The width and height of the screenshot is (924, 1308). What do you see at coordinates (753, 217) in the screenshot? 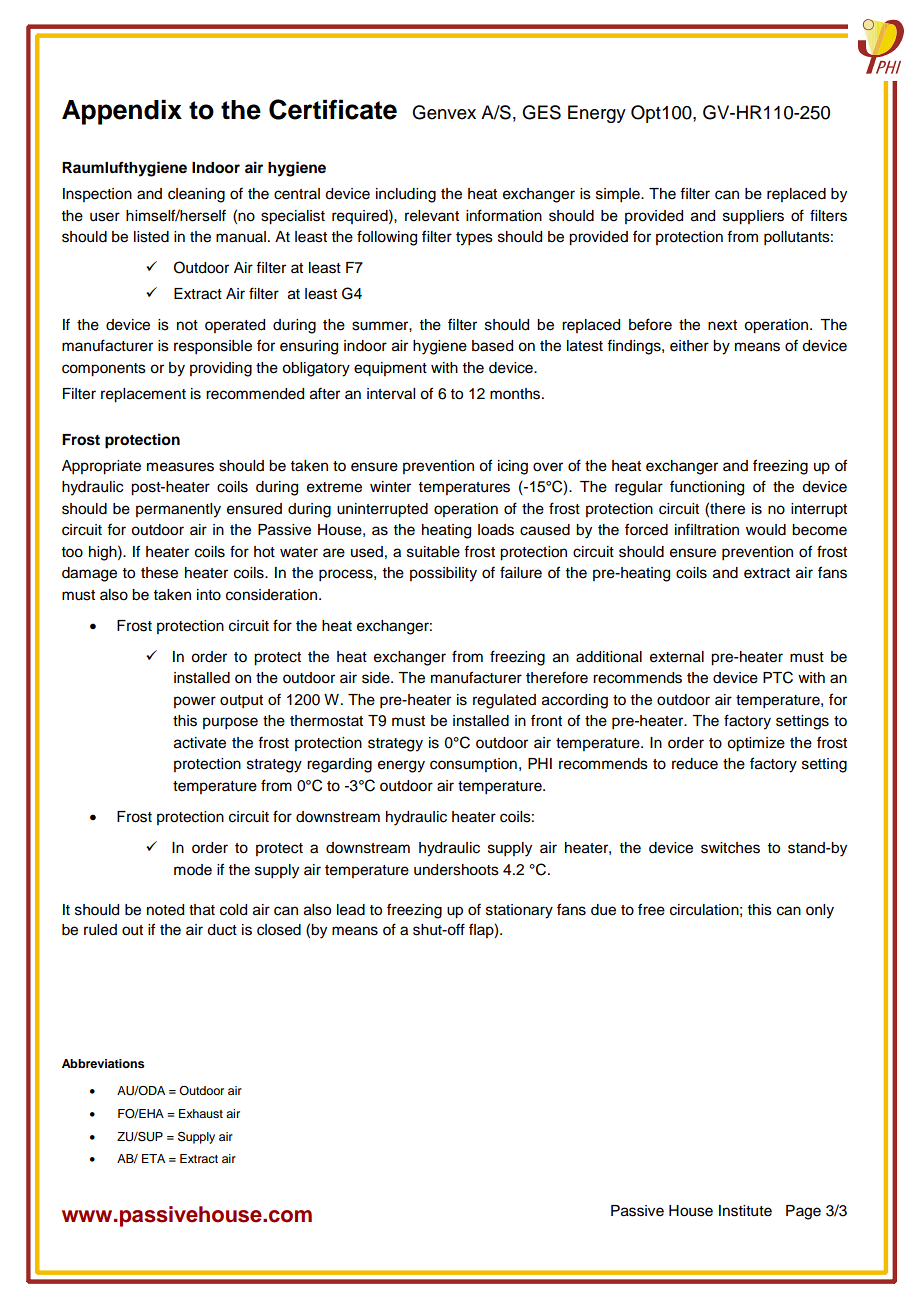
I see `suppliers` at bounding box center [753, 217].
